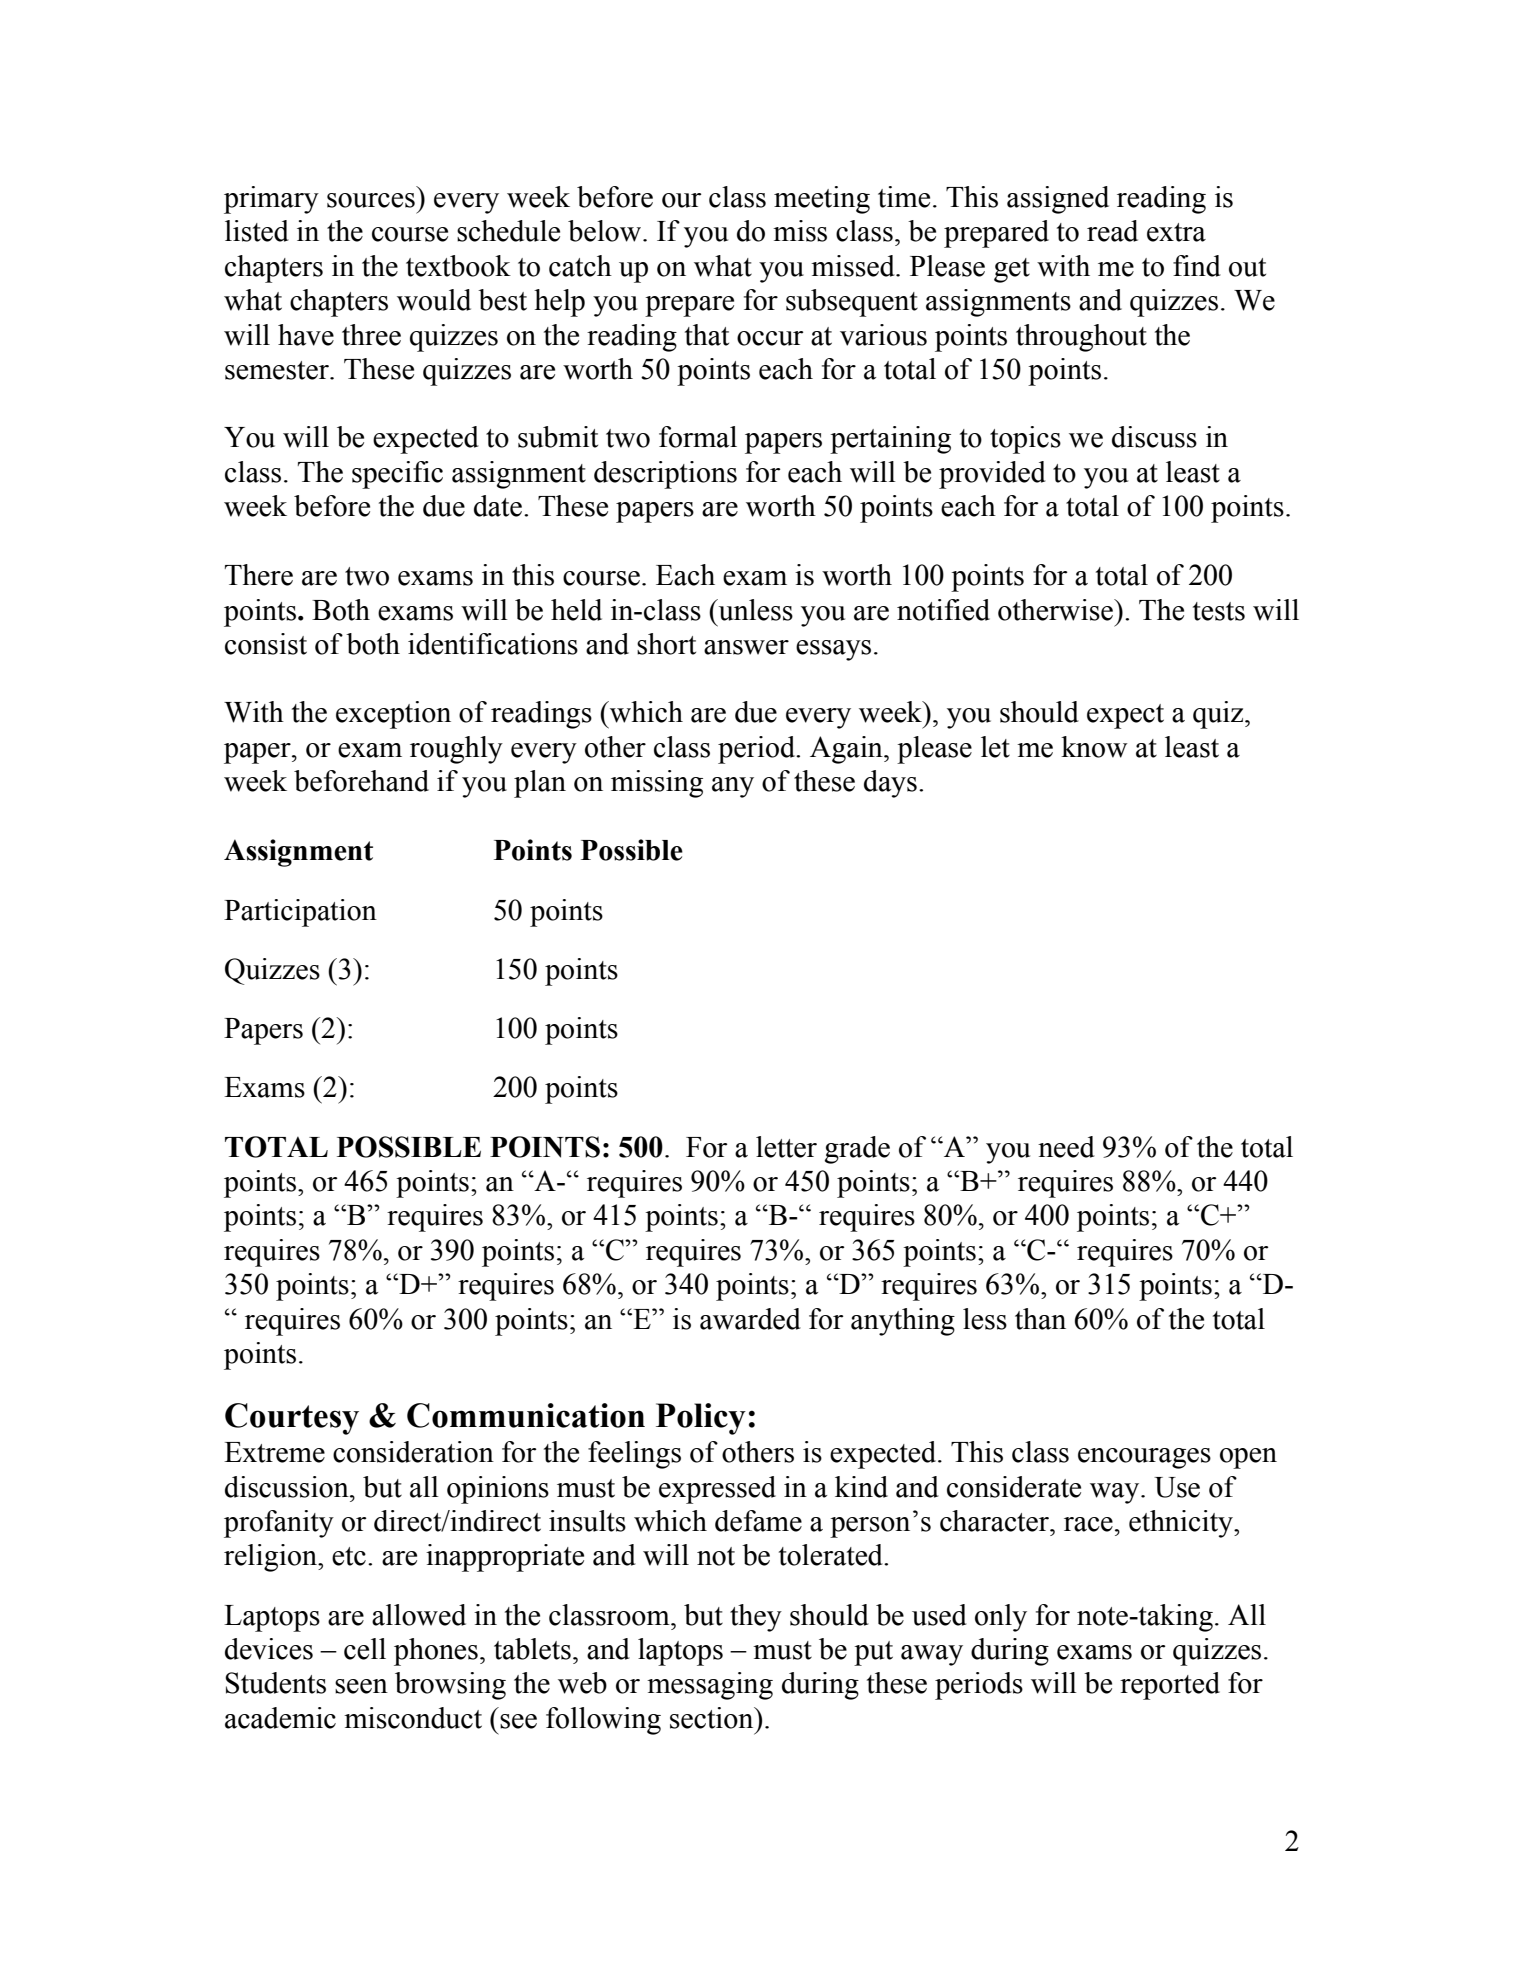 The image size is (1524, 1973). What do you see at coordinates (1040, 1319) in the image?
I see `than` at bounding box center [1040, 1319].
